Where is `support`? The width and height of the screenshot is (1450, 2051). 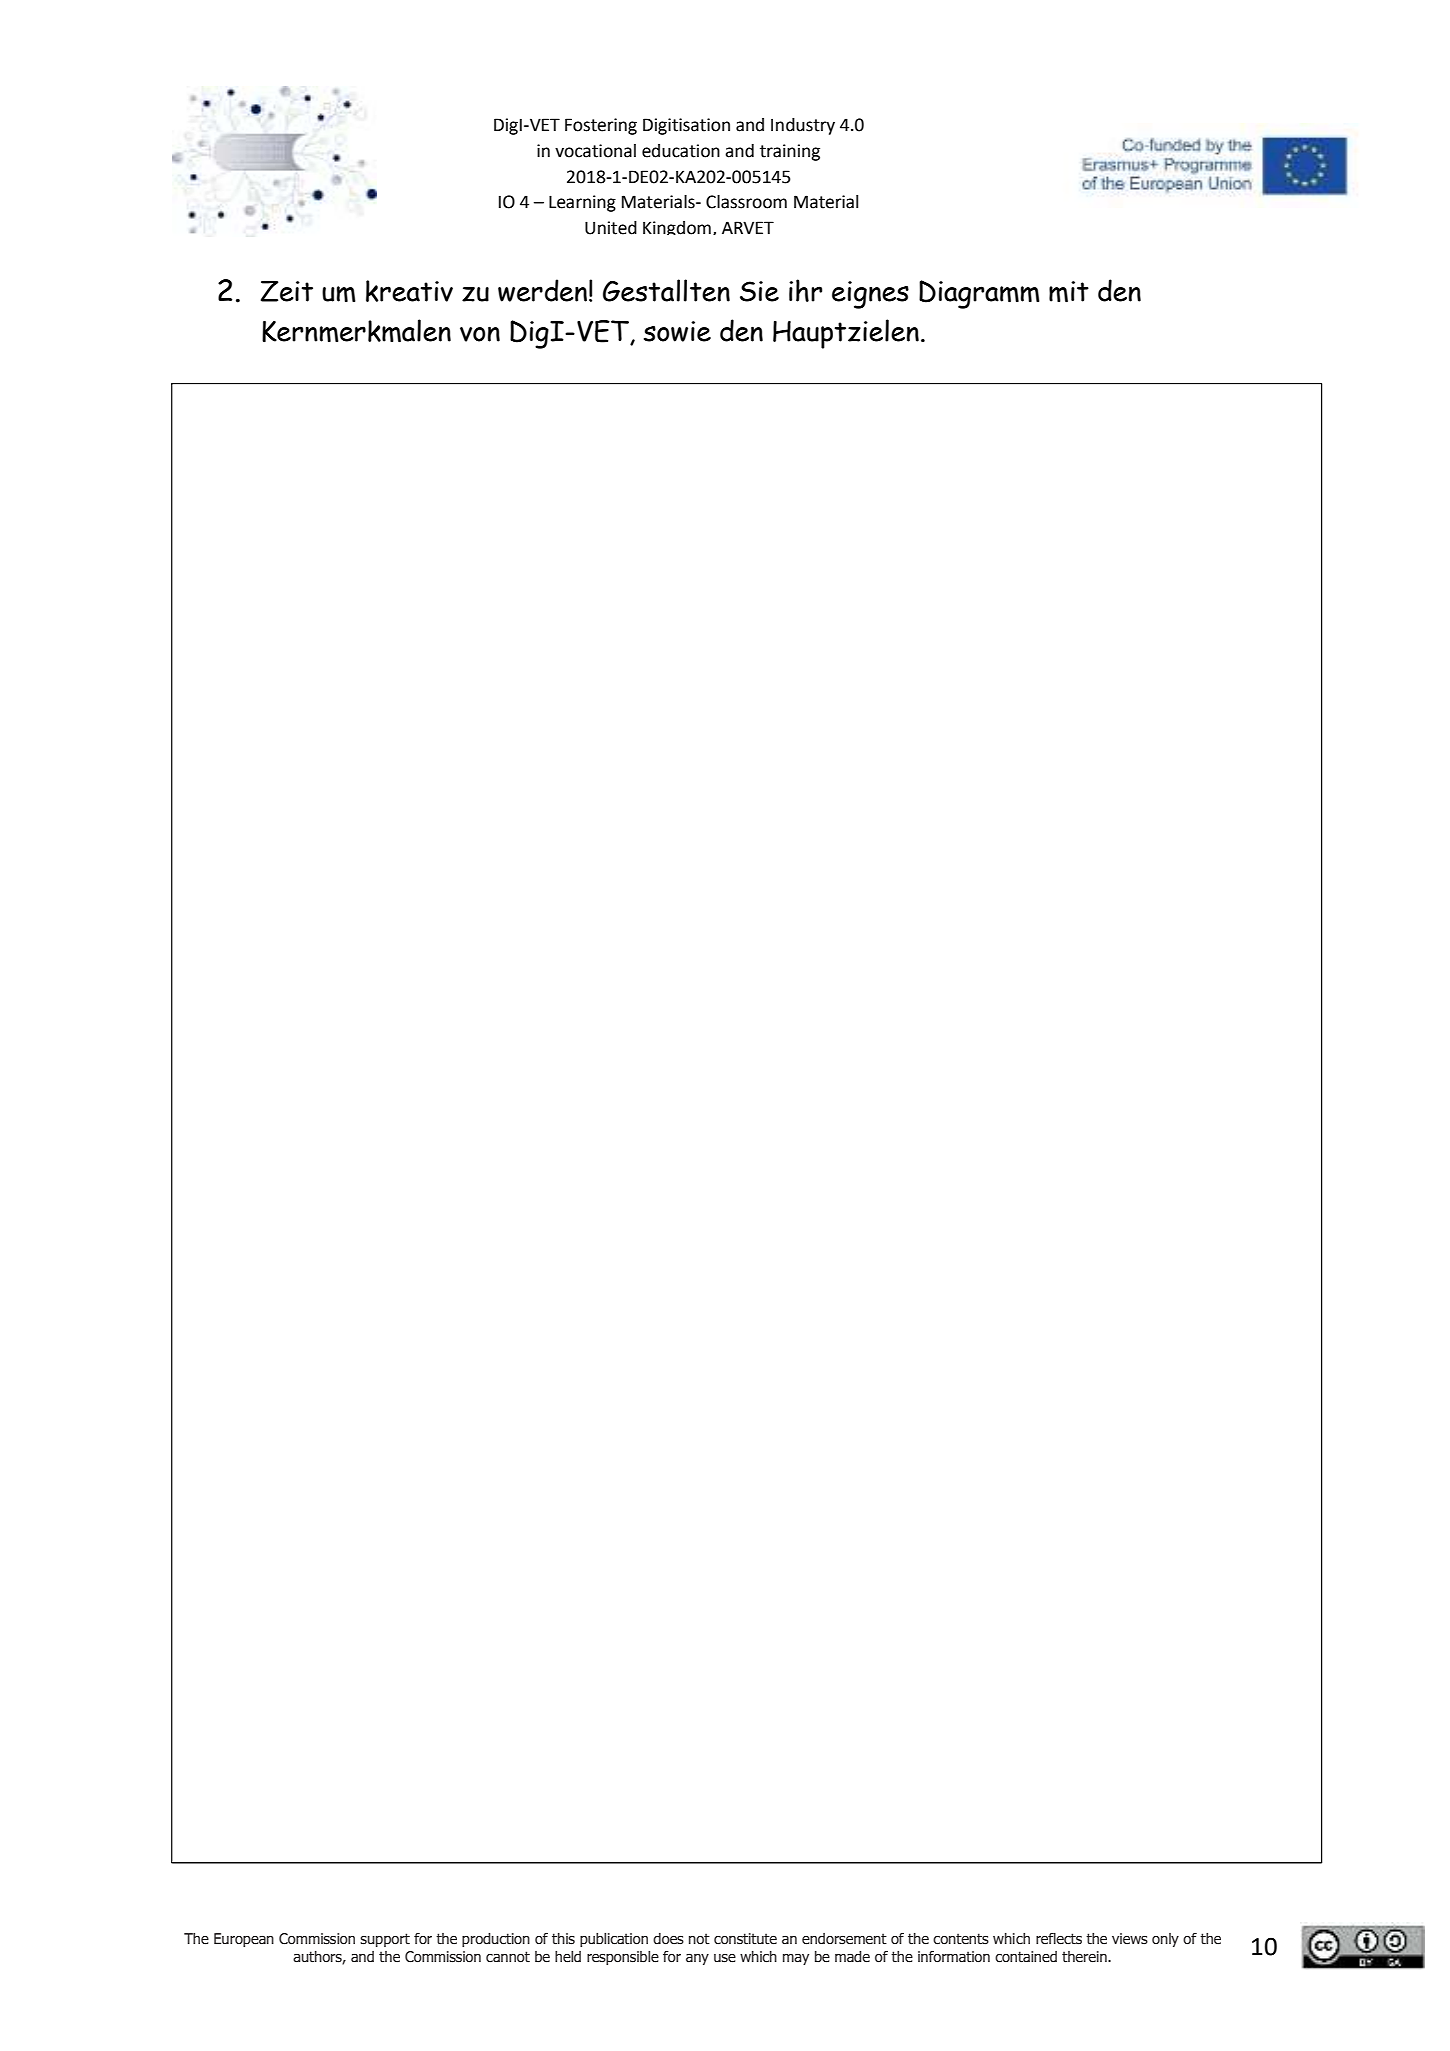 support is located at coordinates (385, 1940).
